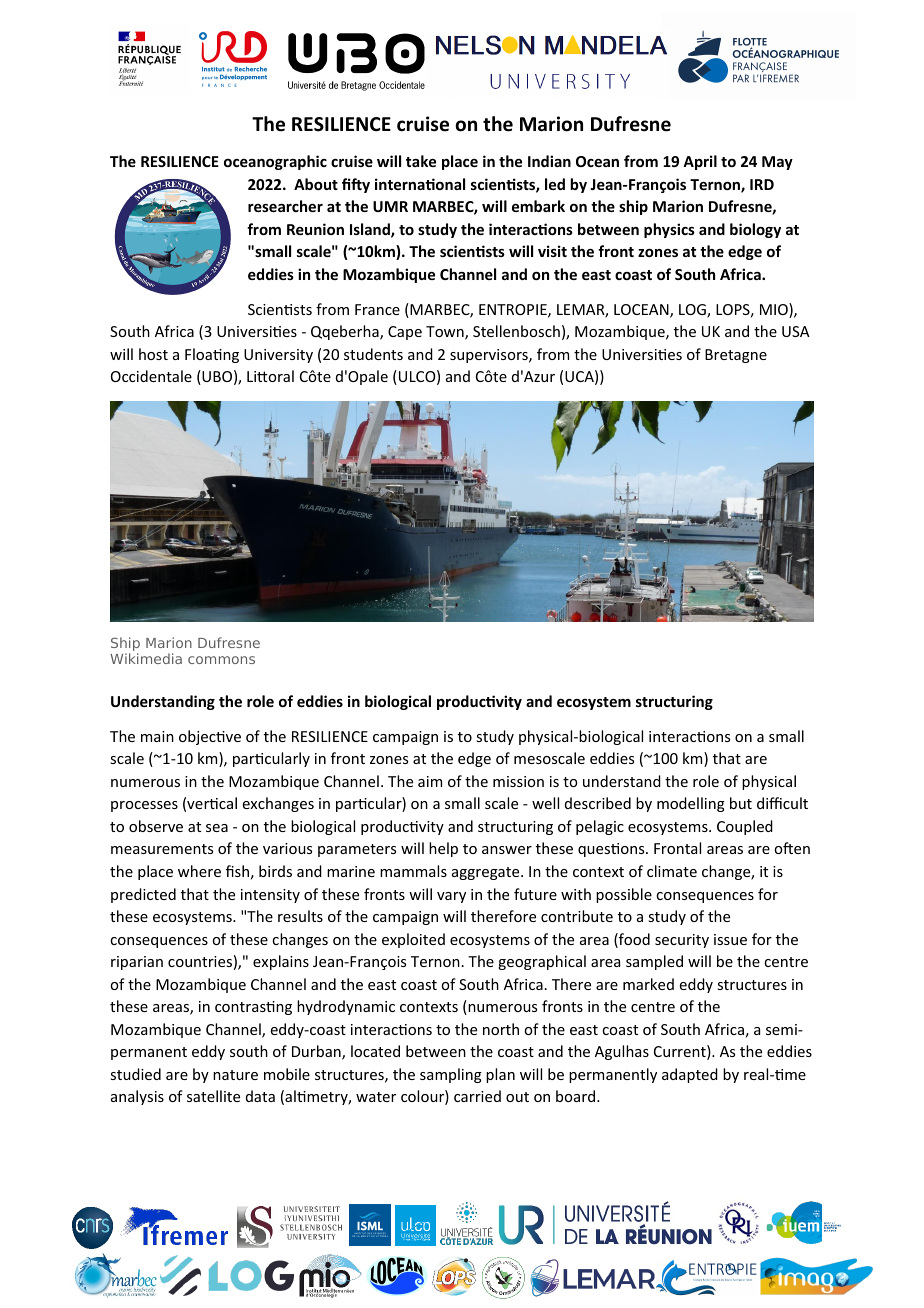 The image size is (924, 1308). Describe the element at coordinates (430, 781) in the document. I see `aim` at that location.
